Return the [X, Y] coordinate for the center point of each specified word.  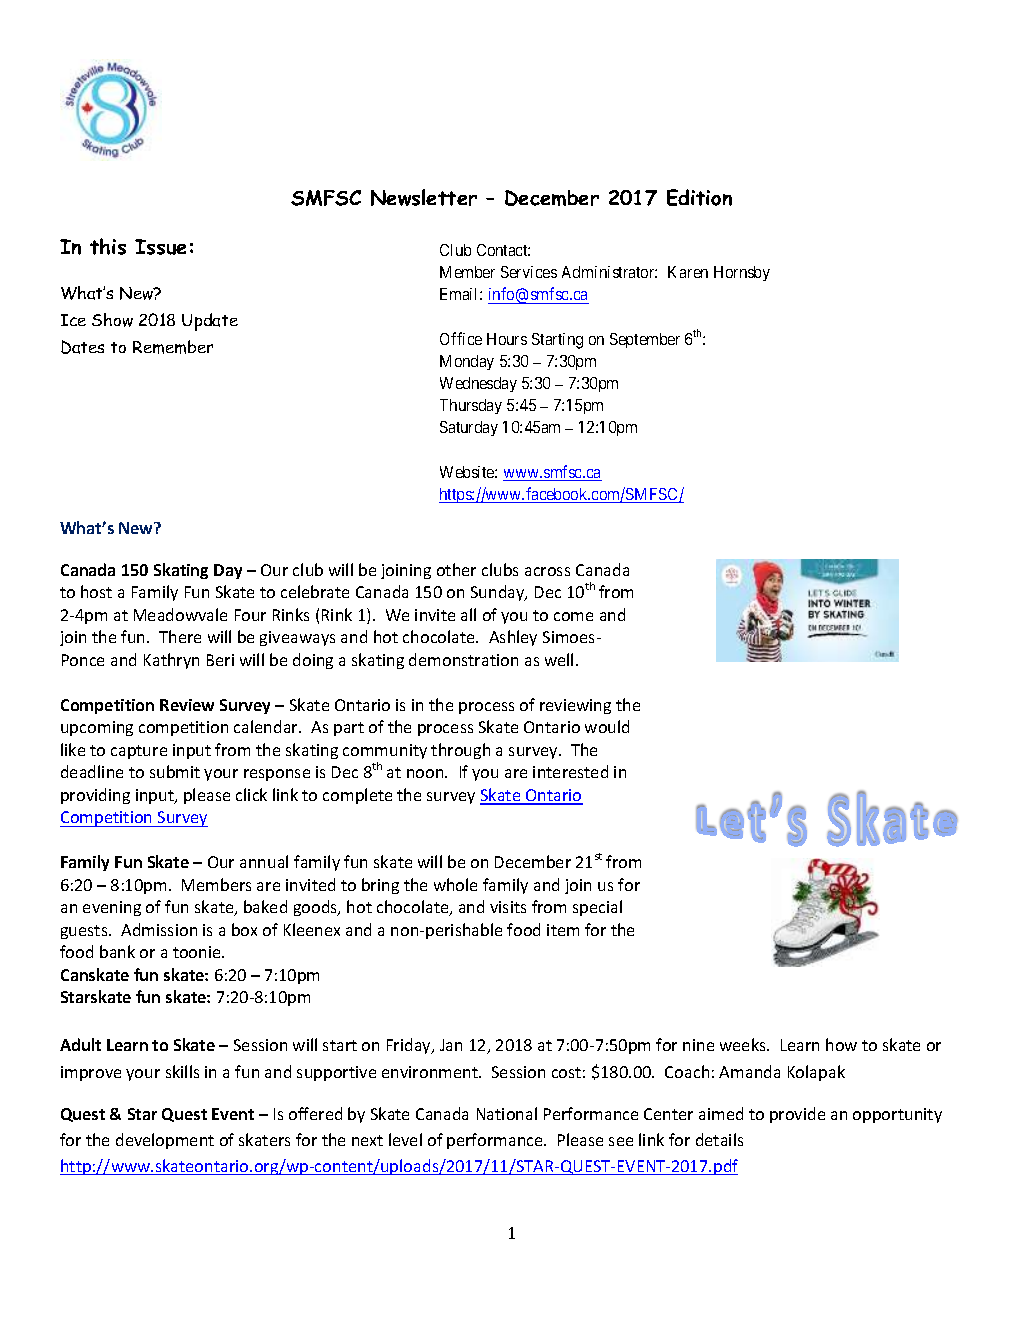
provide [797, 1115]
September [645, 340]
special [597, 908]
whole [455, 884]
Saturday [469, 428]
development [165, 1141]
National [507, 1113]
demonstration [463, 659]
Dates [82, 347]
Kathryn [171, 661]
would [607, 726]
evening [112, 908]
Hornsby [742, 273]
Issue [160, 247]
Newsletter [424, 197]
